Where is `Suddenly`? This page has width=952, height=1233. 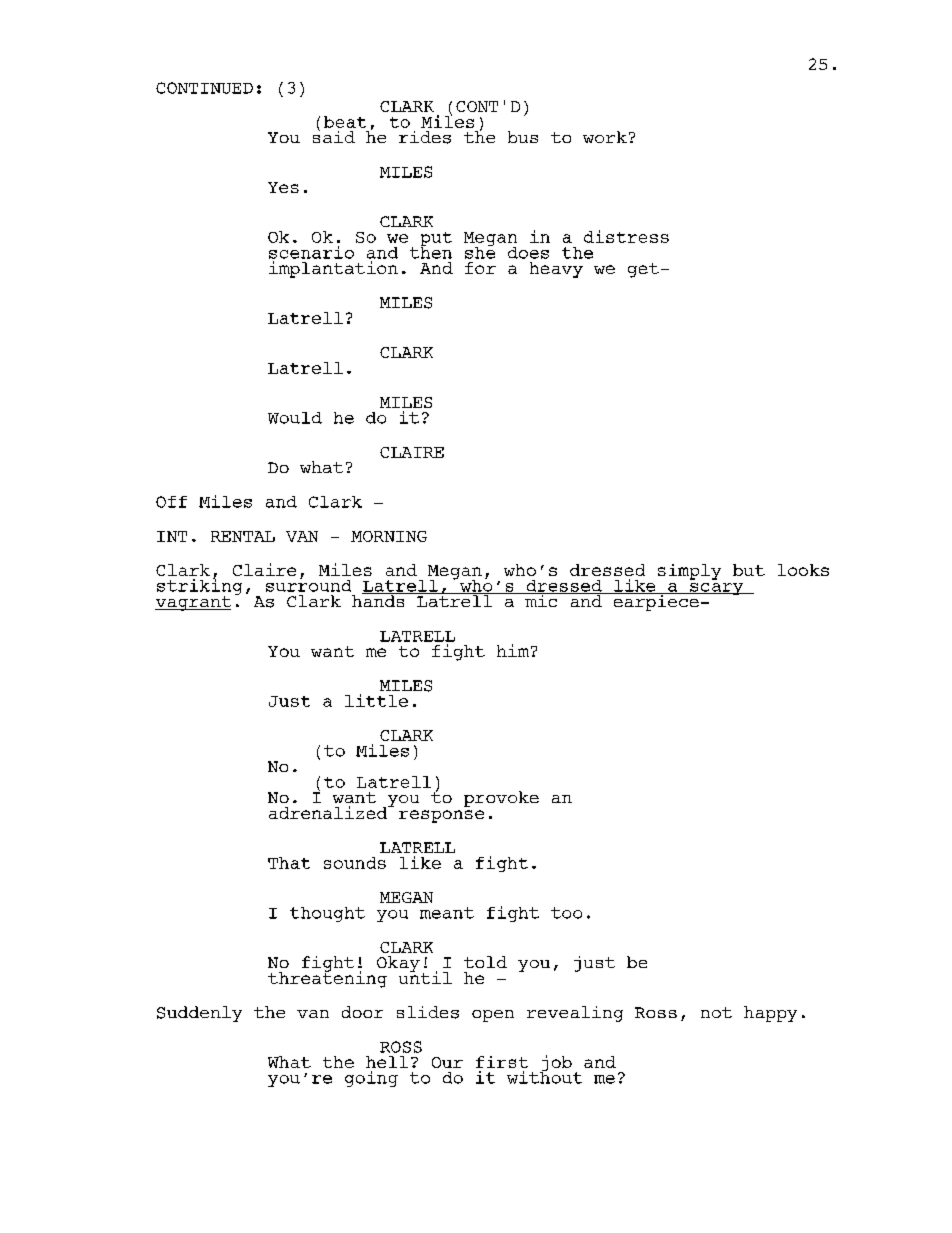 Suddenly is located at coordinates (199, 1014).
